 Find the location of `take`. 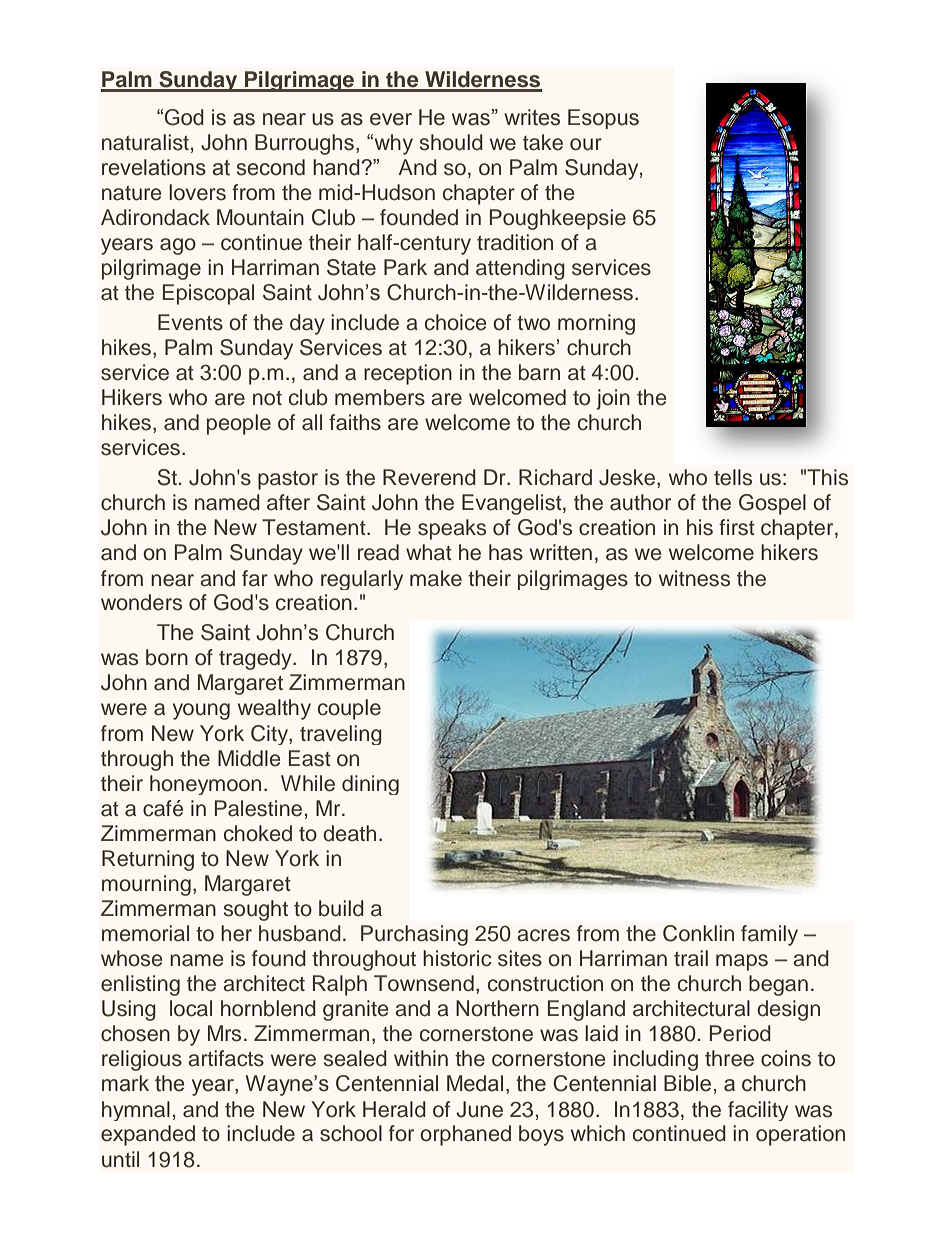

take is located at coordinates (543, 142).
